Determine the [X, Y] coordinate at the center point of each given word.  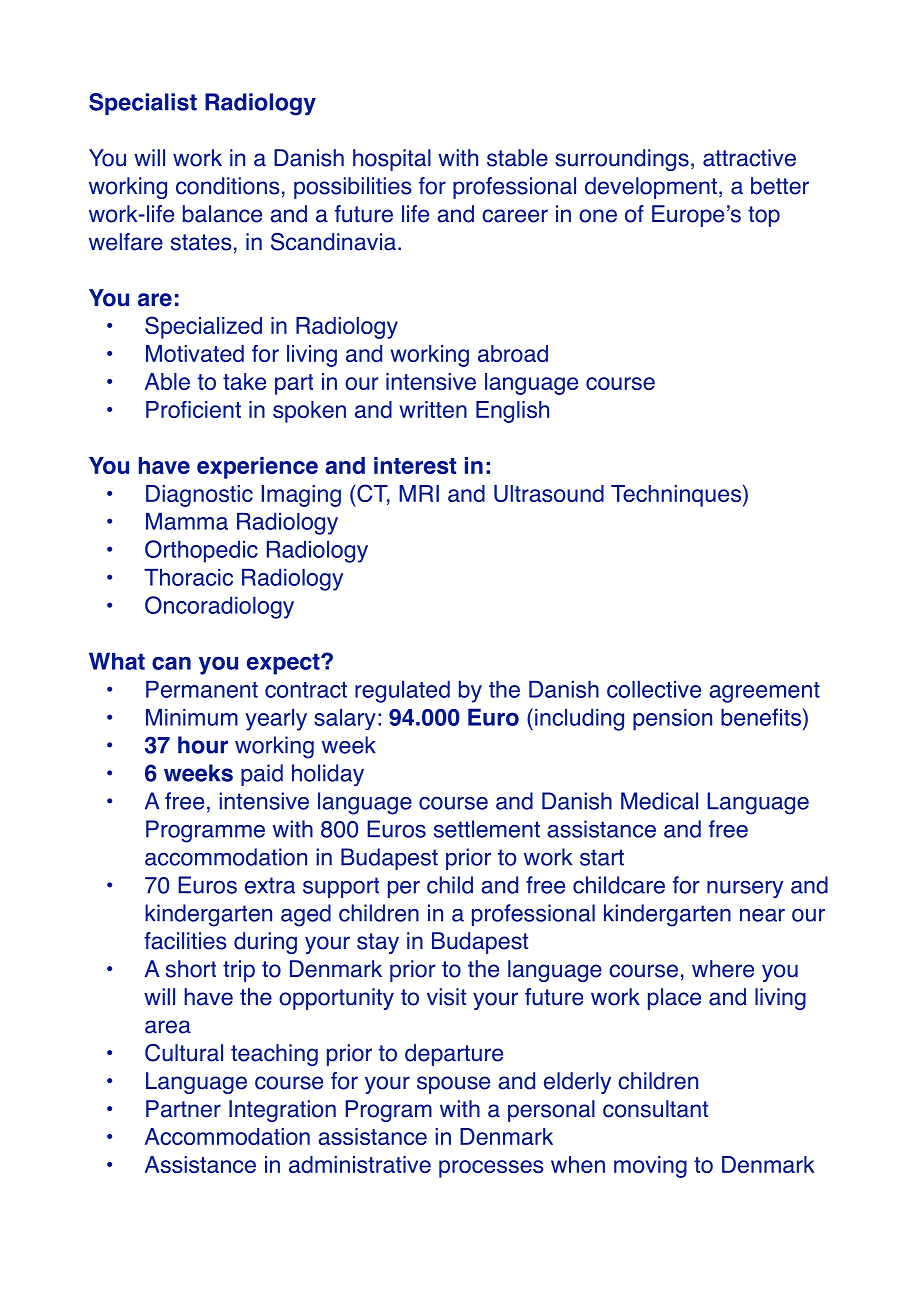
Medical [659, 801]
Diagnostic [199, 496]
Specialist [143, 104]
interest [415, 465]
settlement [487, 829]
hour [203, 745]
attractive [749, 158]
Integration [282, 1111]
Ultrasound [549, 493]
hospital [392, 160]
